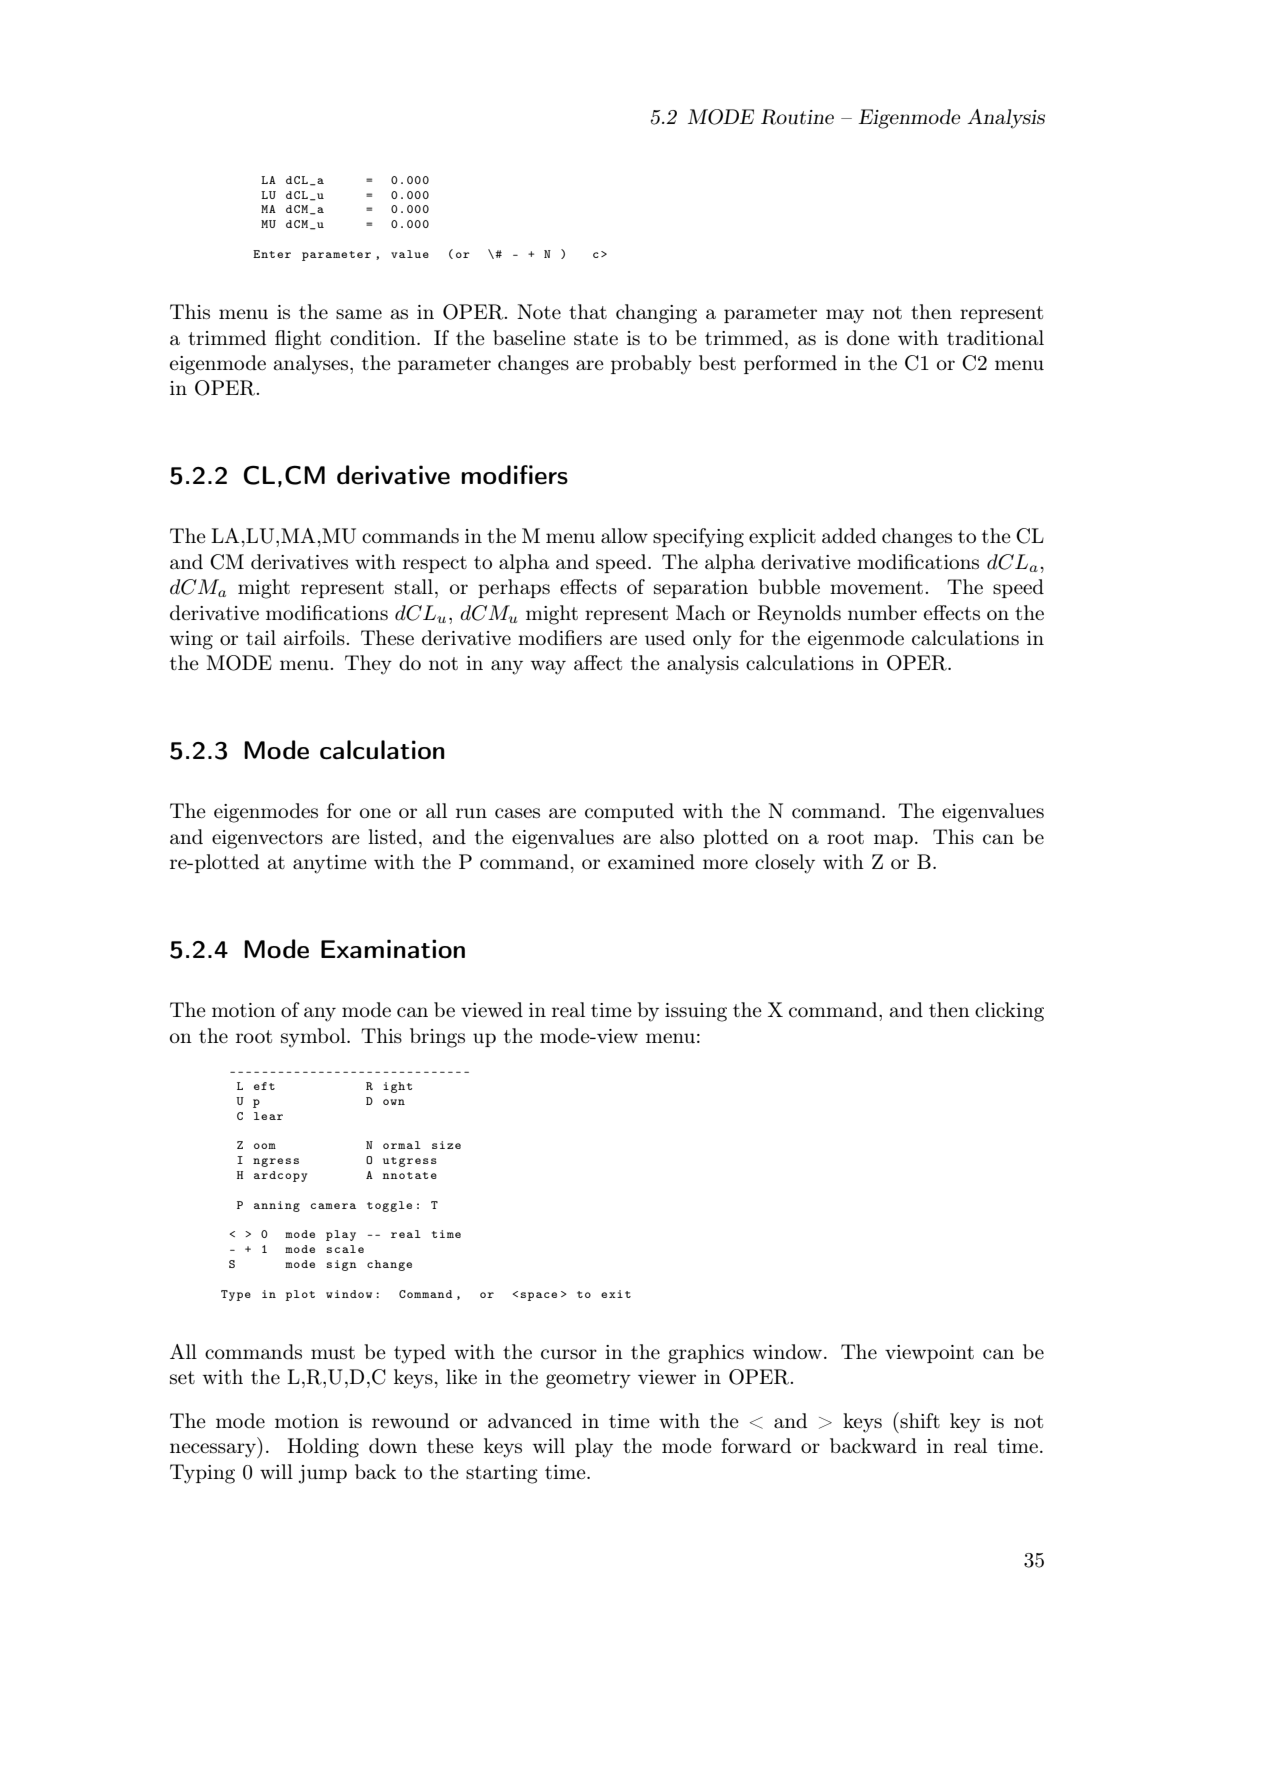 The height and width of the screenshot is (1788, 1264). What do you see at coordinates (797, 117) in the screenshot?
I see `Routine` at bounding box center [797, 117].
